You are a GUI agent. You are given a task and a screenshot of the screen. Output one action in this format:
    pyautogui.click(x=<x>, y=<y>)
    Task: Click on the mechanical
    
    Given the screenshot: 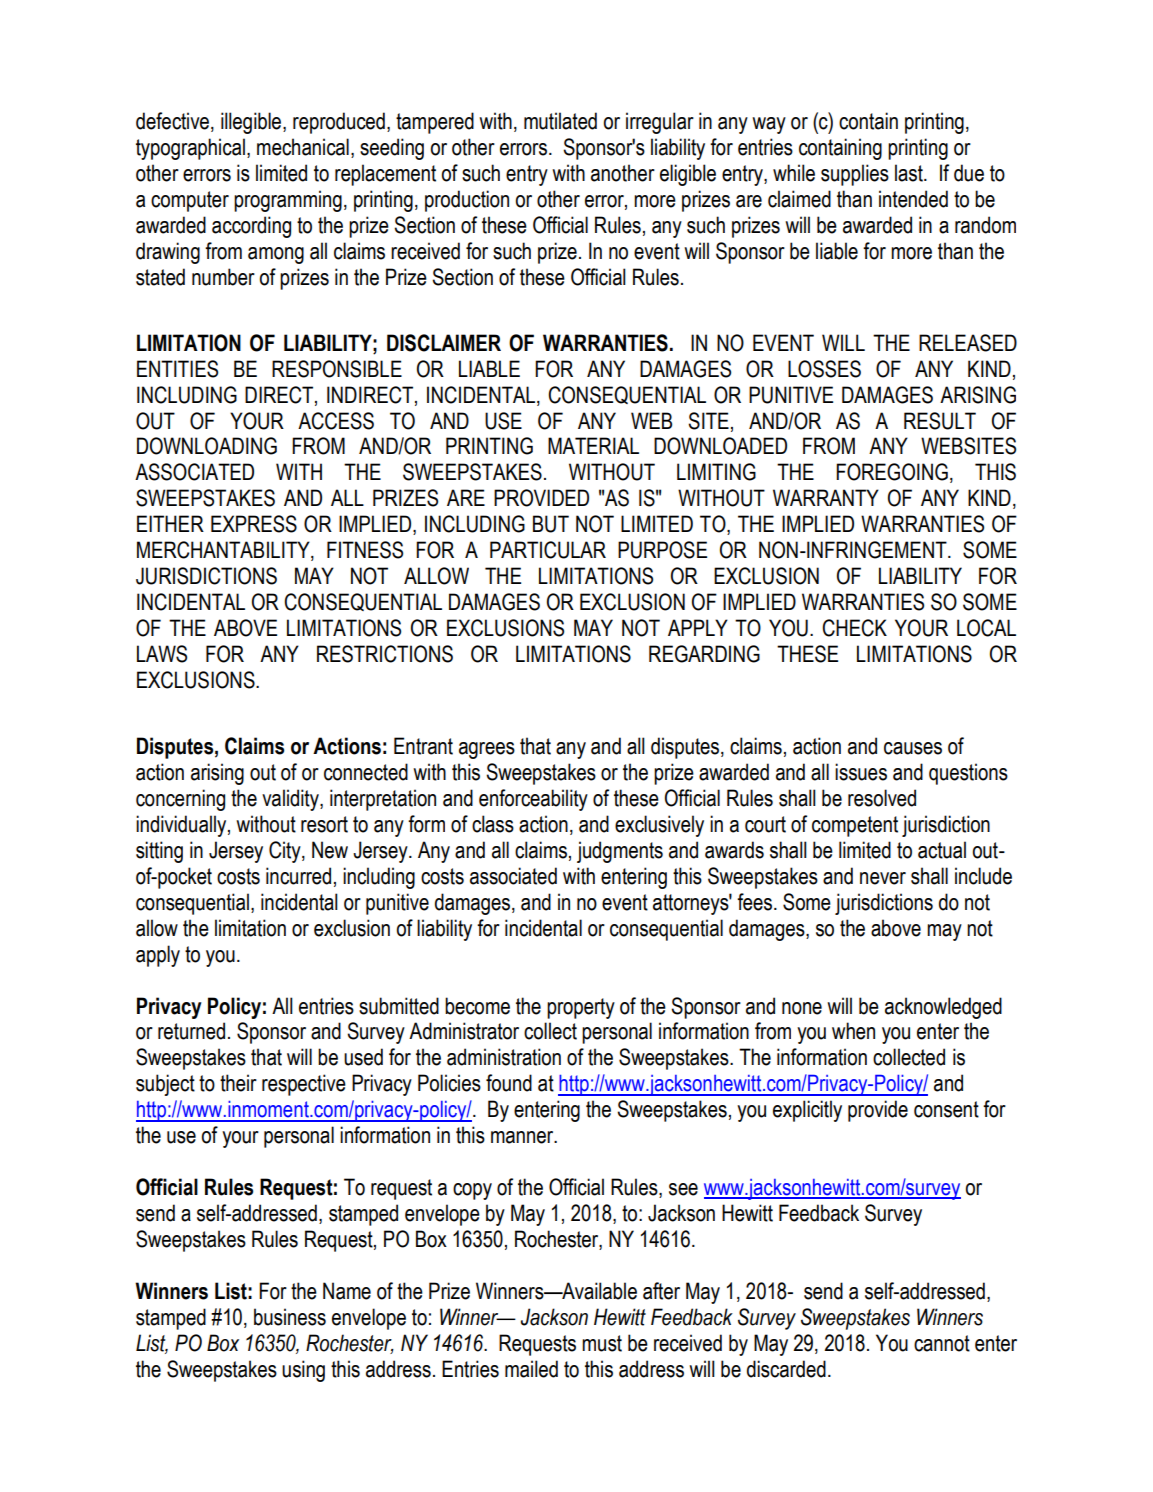 What is the action you would take?
    pyautogui.click(x=303, y=147)
